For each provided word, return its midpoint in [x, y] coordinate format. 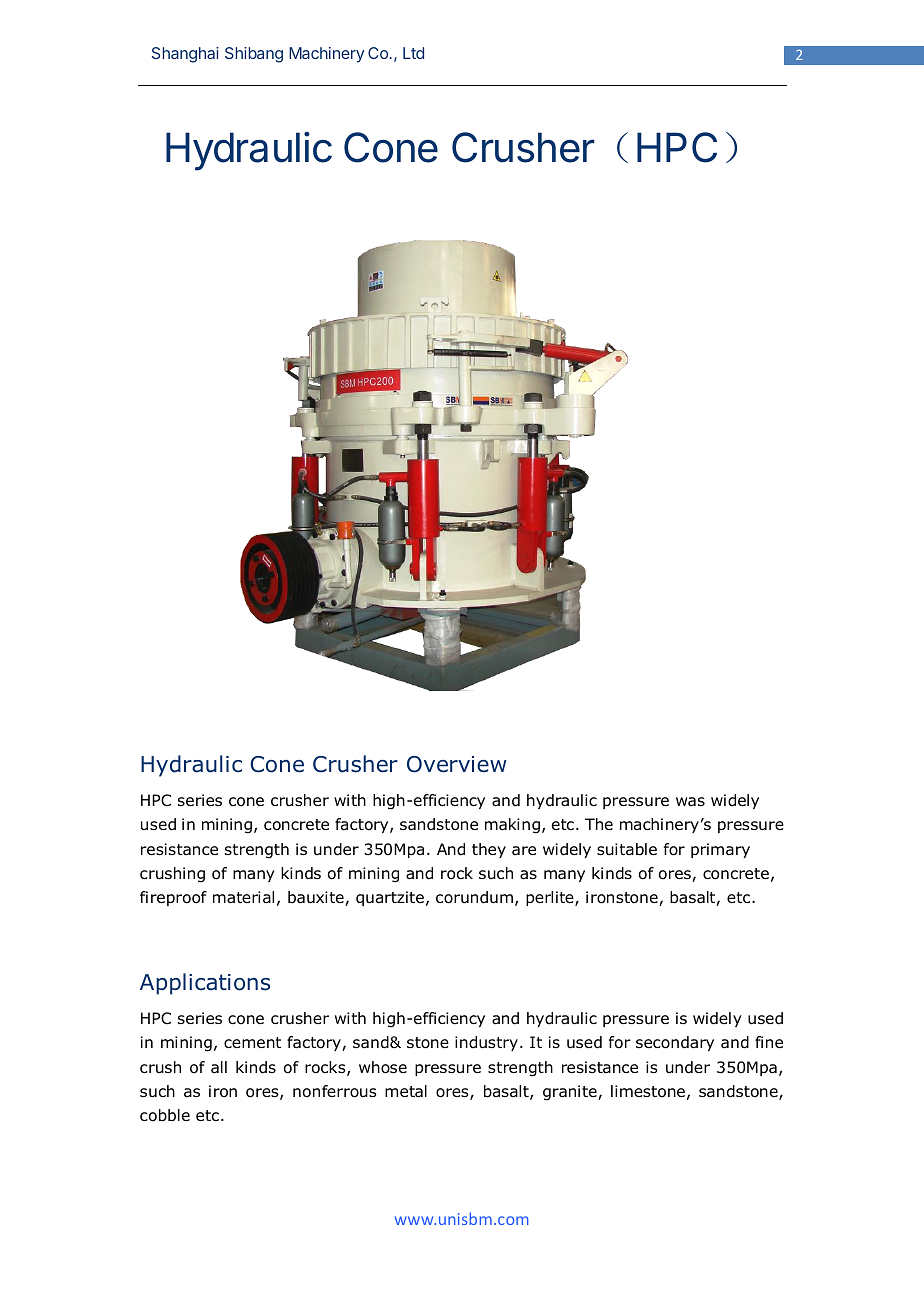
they [489, 850]
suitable [627, 849]
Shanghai [185, 55]
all [219, 1067]
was [690, 802]
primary [720, 850]
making [512, 826]
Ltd [413, 53]
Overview [457, 764]
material [243, 897]
